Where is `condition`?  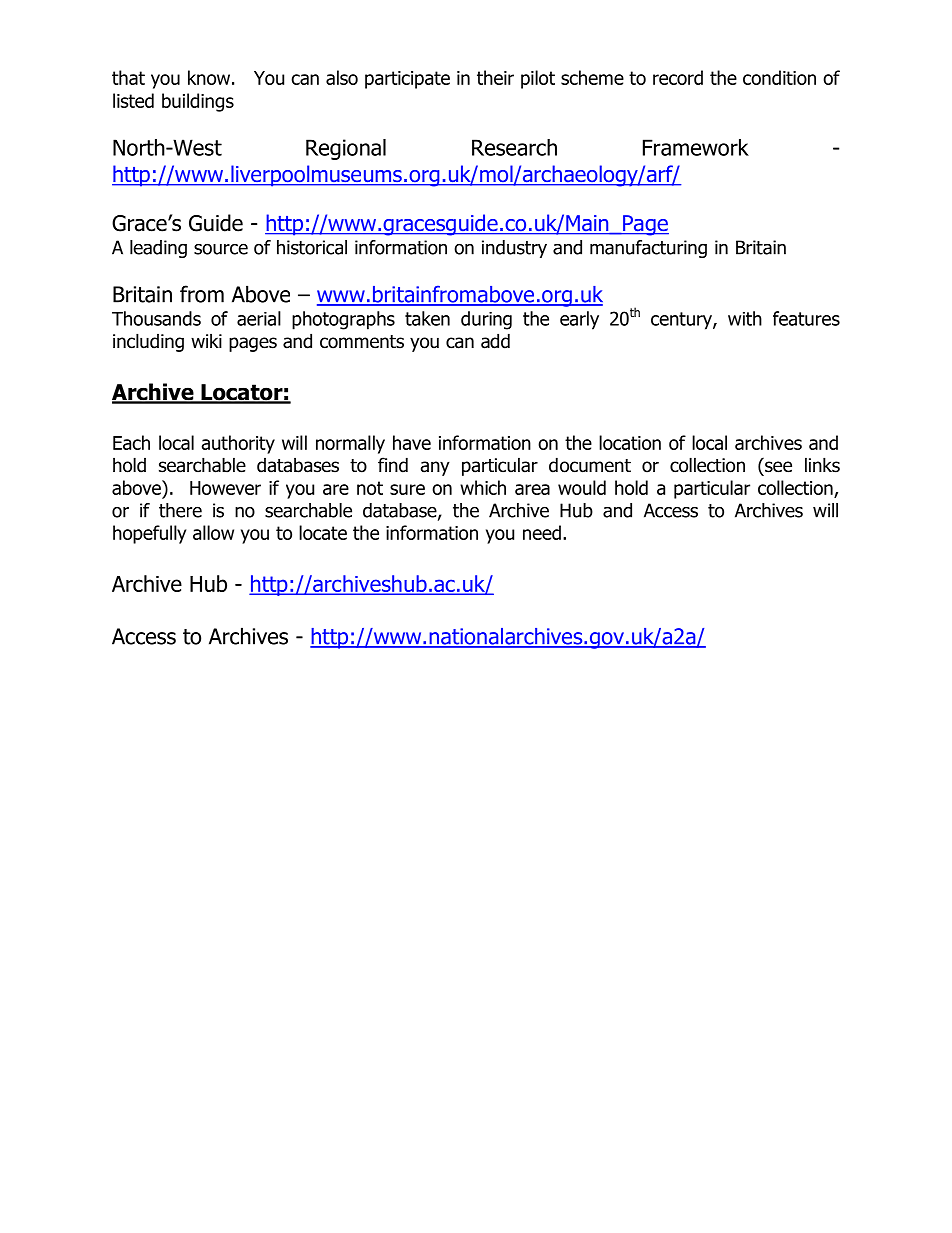 condition is located at coordinates (779, 77).
